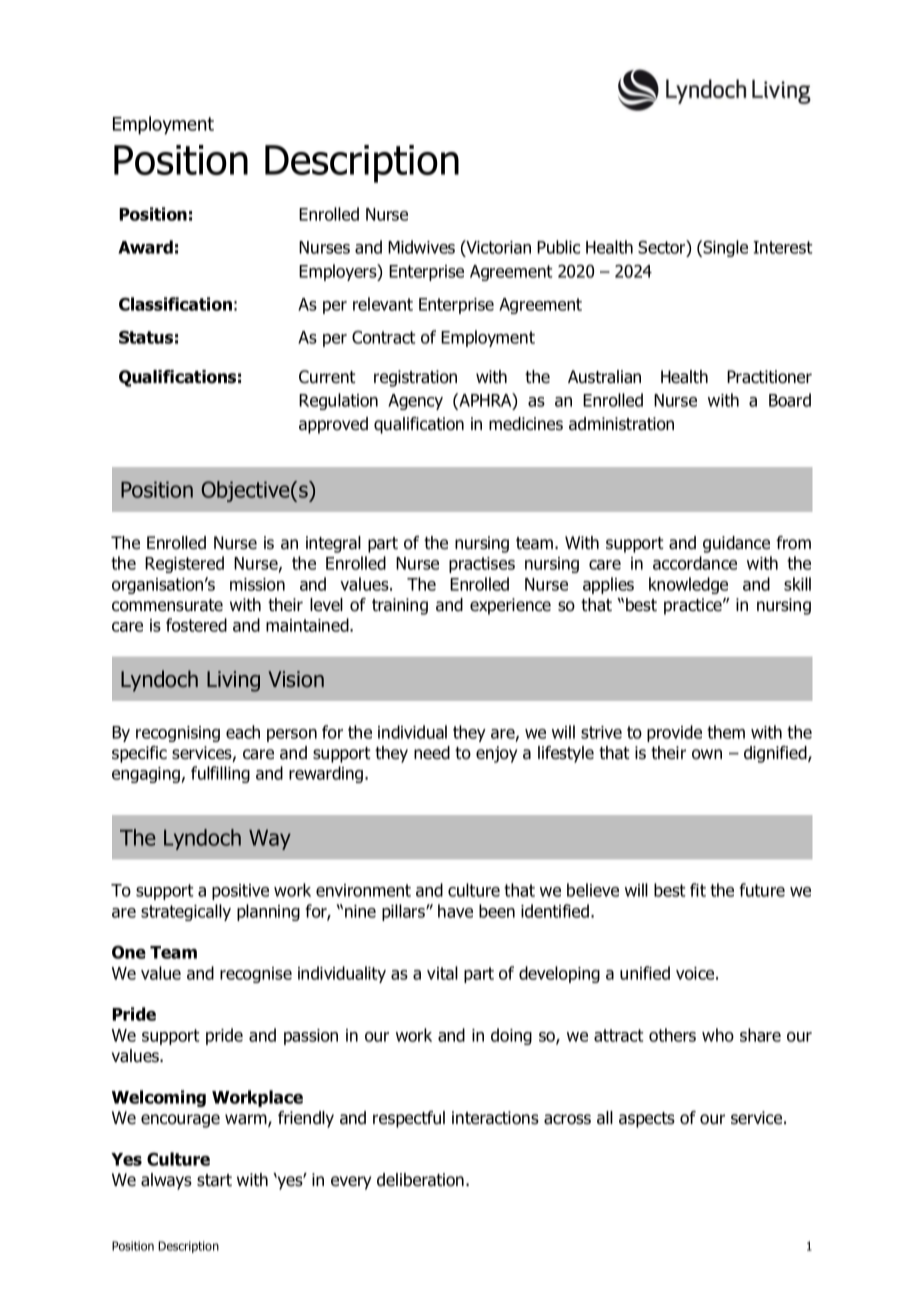  Describe the element at coordinates (496, 754) in the screenshot. I see `enjoy` at that location.
